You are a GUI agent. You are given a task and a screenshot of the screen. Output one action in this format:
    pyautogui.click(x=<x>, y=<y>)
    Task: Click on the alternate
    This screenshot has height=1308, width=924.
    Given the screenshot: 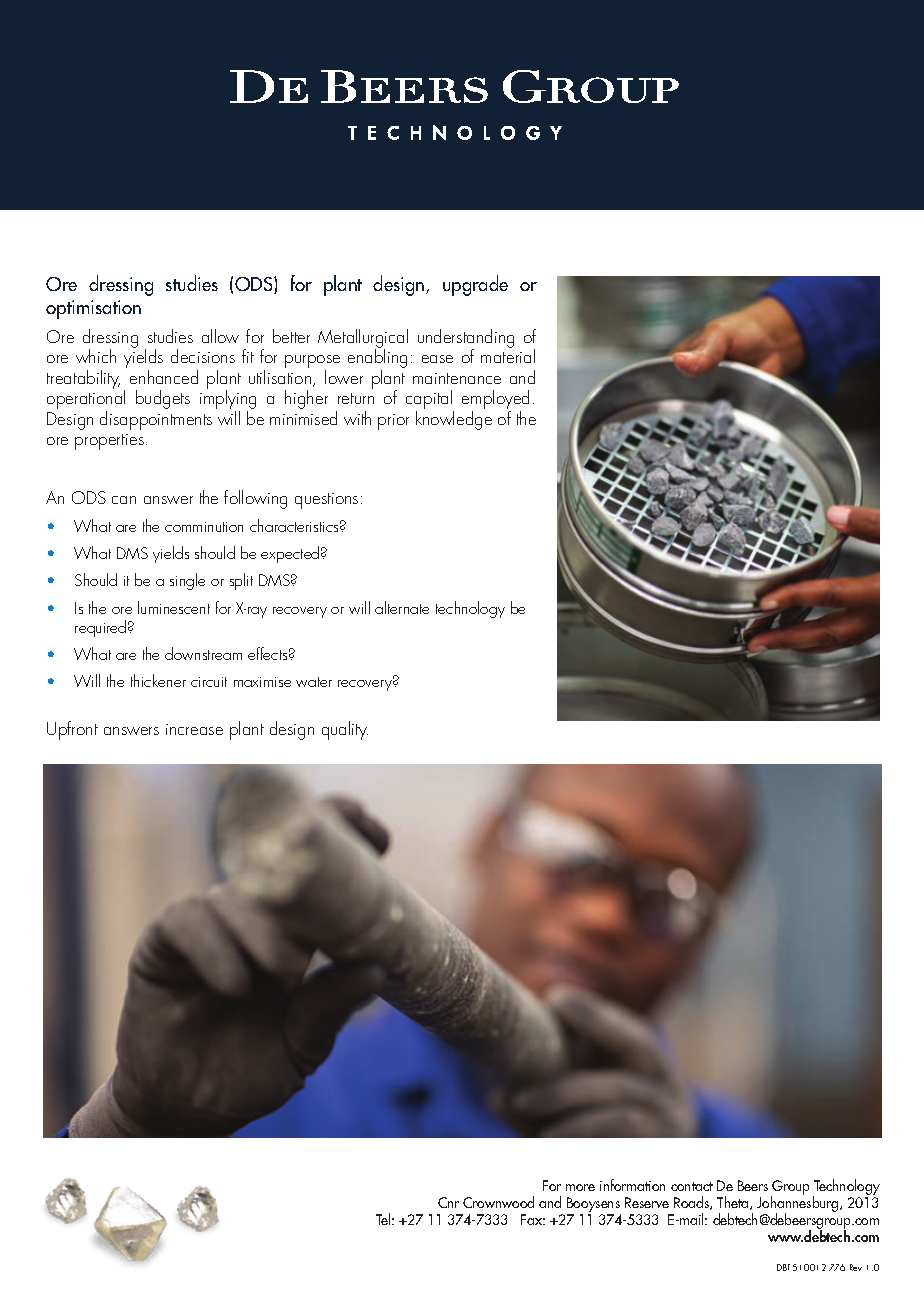 What is the action you would take?
    pyautogui.click(x=402, y=607)
